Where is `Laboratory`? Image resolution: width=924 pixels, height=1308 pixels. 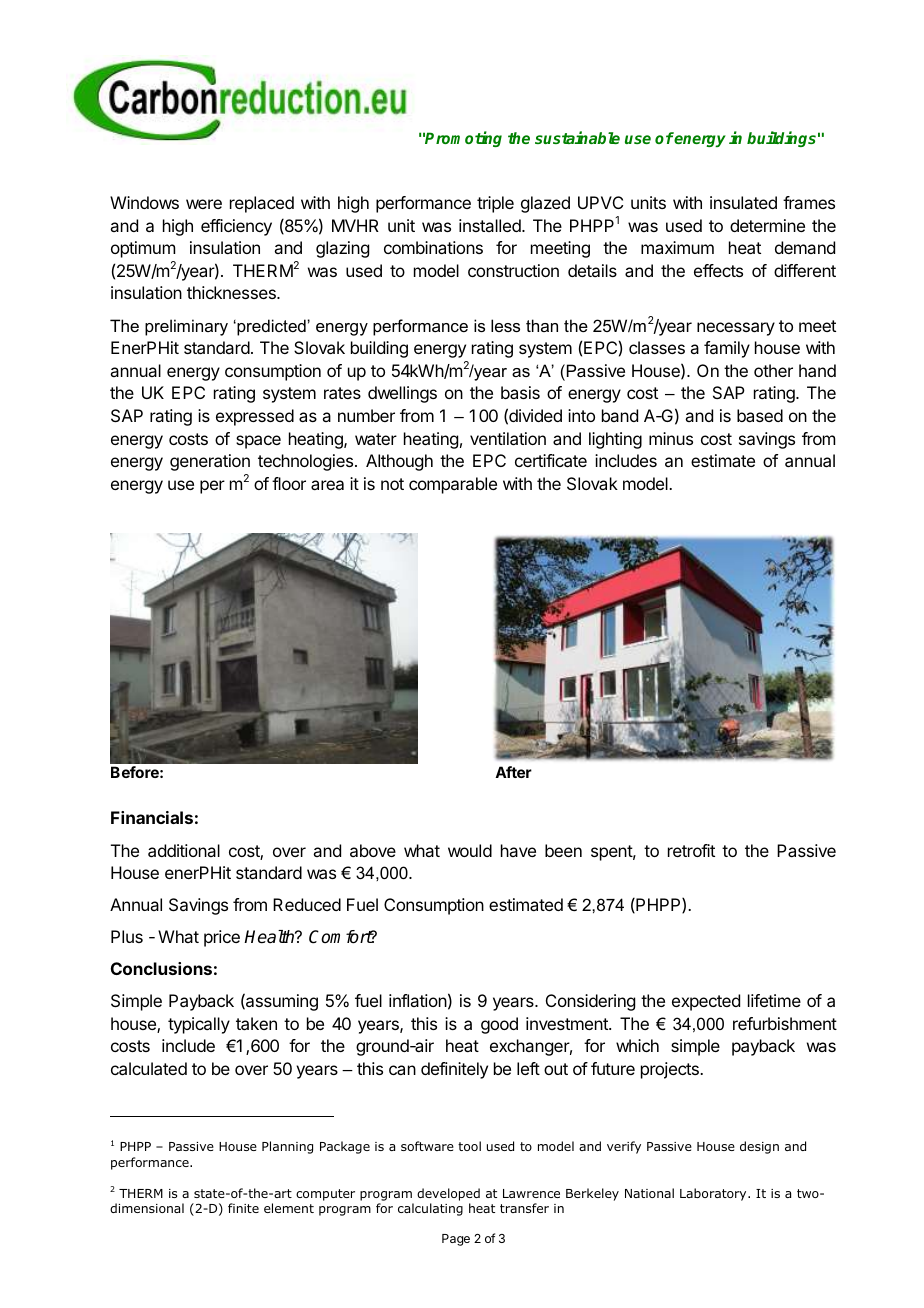 Laboratory is located at coordinates (714, 1194).
